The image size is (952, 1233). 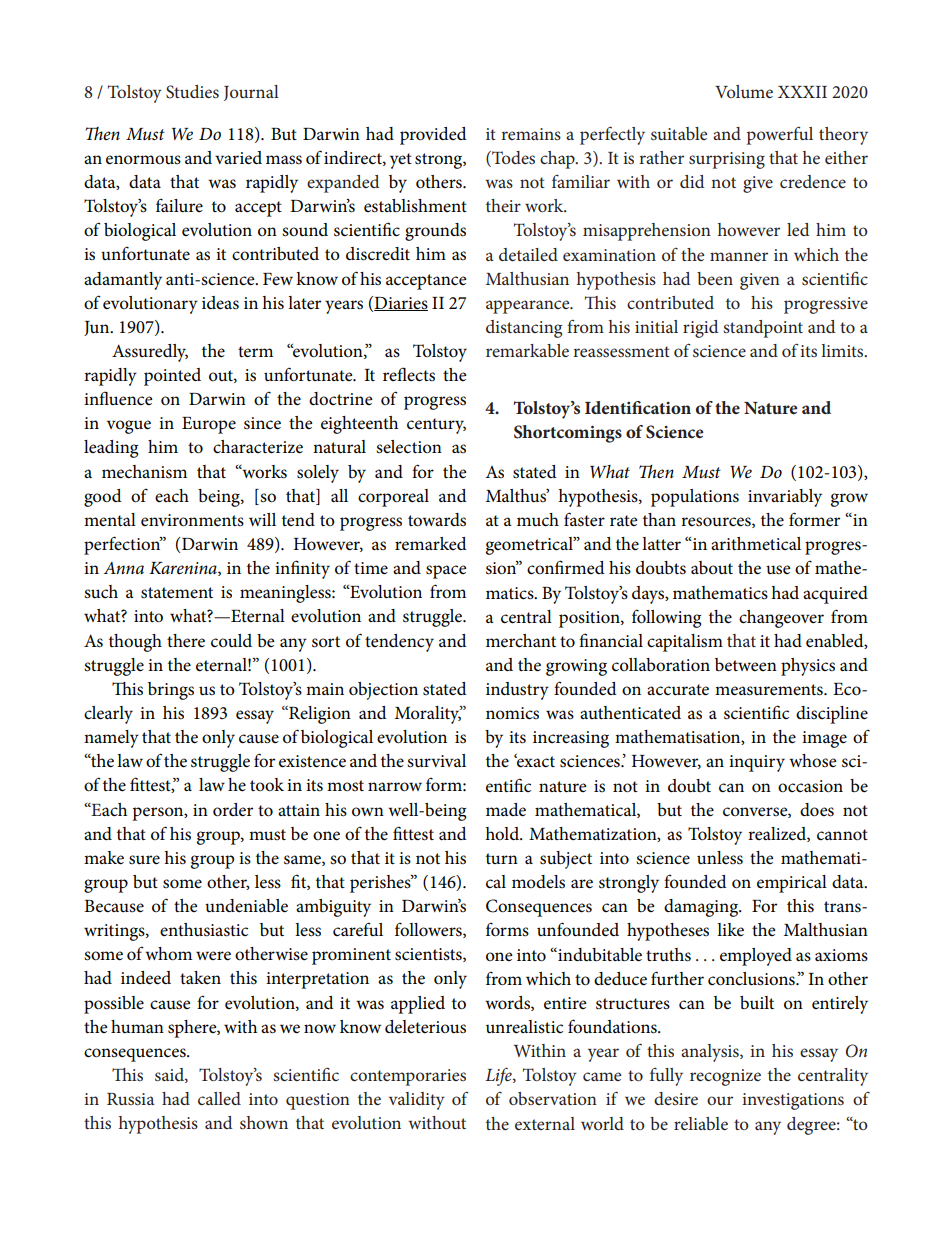 What do you see at coordinates (524, 329) in the screenshot?
I see `distancing` at bounding box center [524, 329].
